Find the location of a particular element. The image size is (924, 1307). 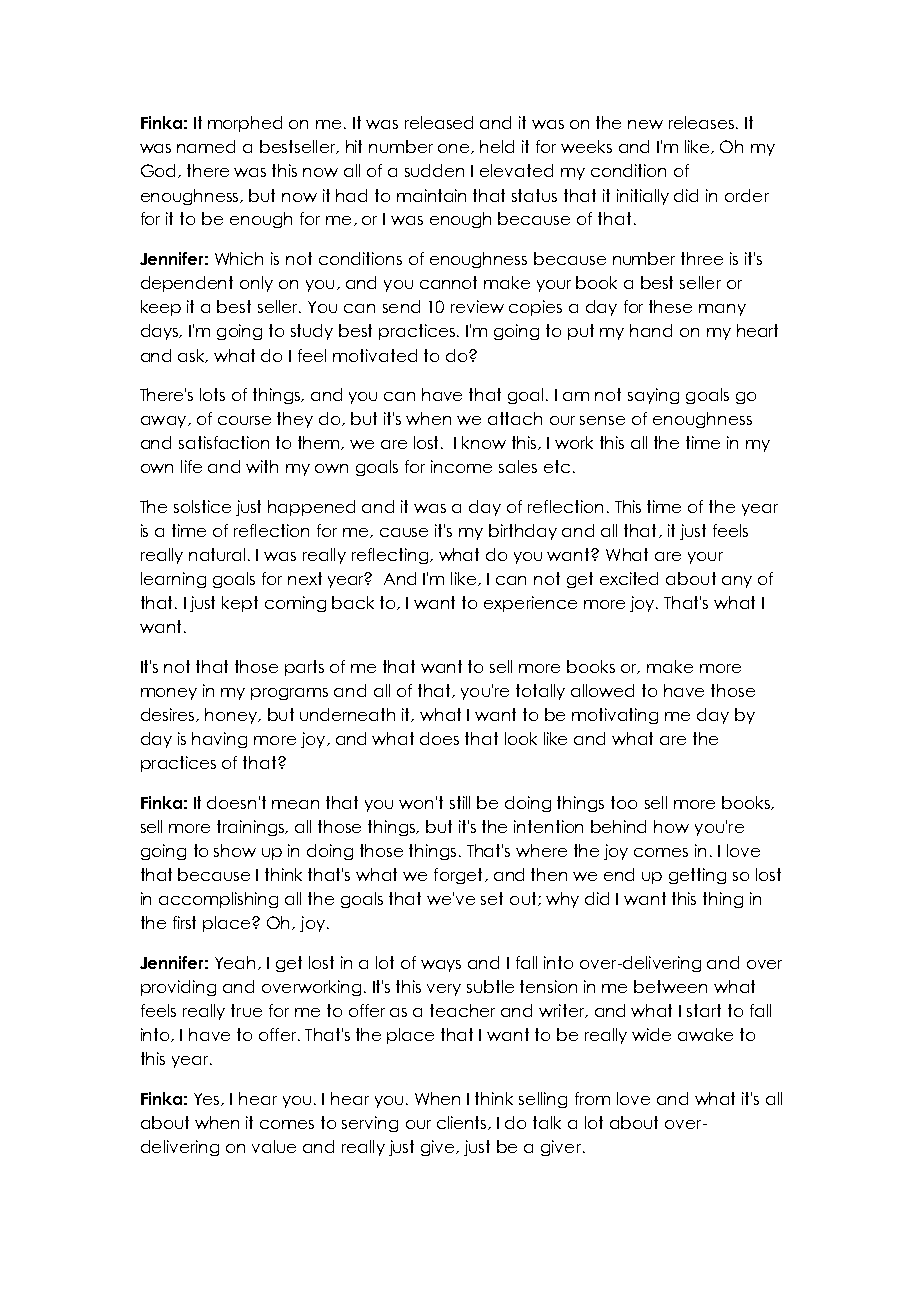

know is located at coordinates (484, 442).
